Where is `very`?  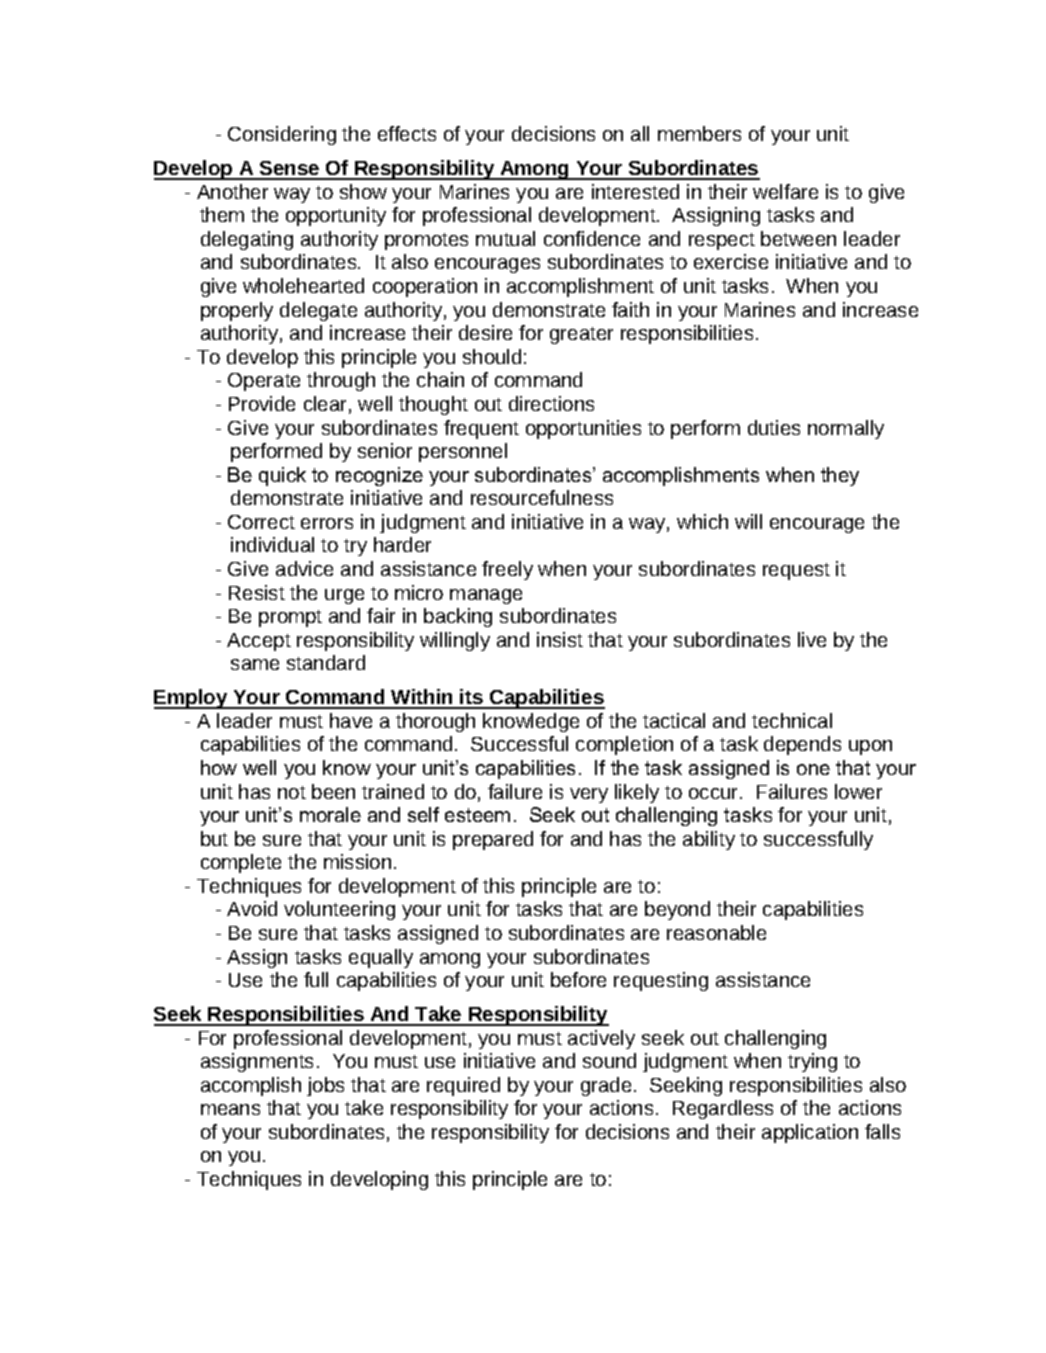 very is located at coordinates (589, 795).
